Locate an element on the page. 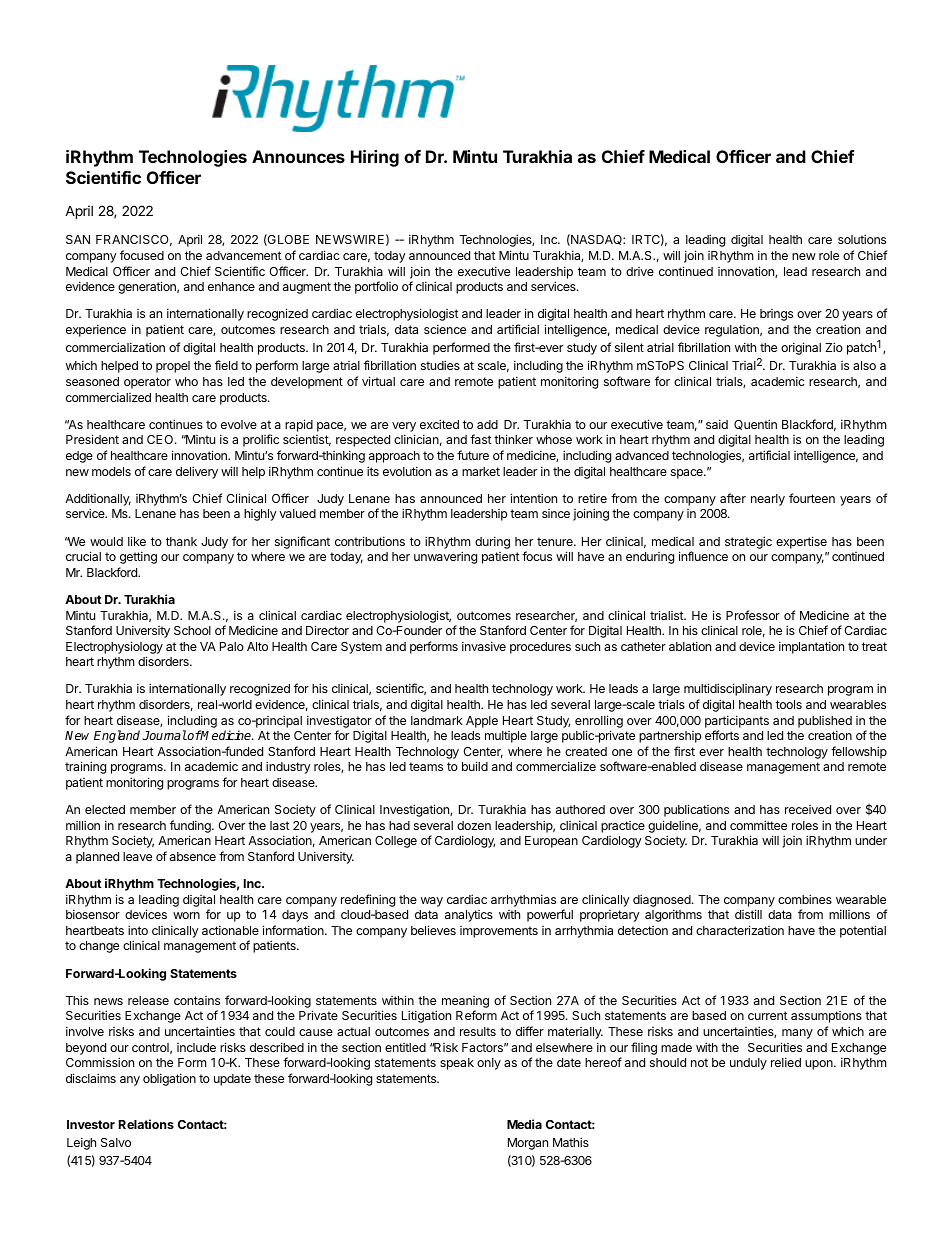 The image size is (952, 1233). School is located at coordinates (192, 630).
